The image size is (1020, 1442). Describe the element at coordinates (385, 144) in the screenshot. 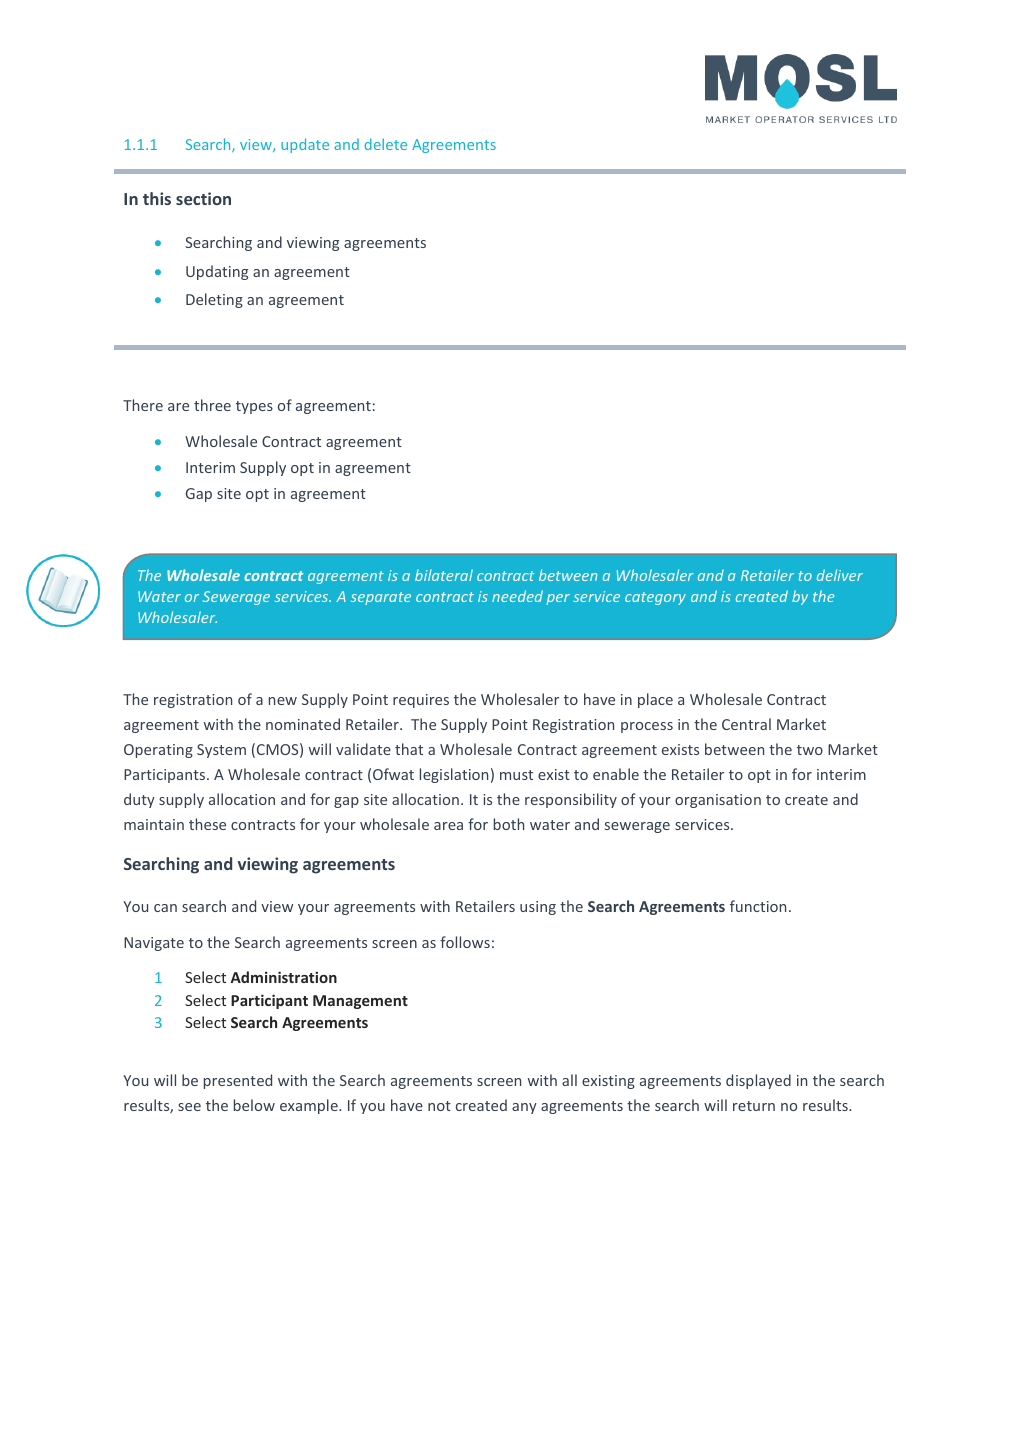

I see `delete` at that location.
